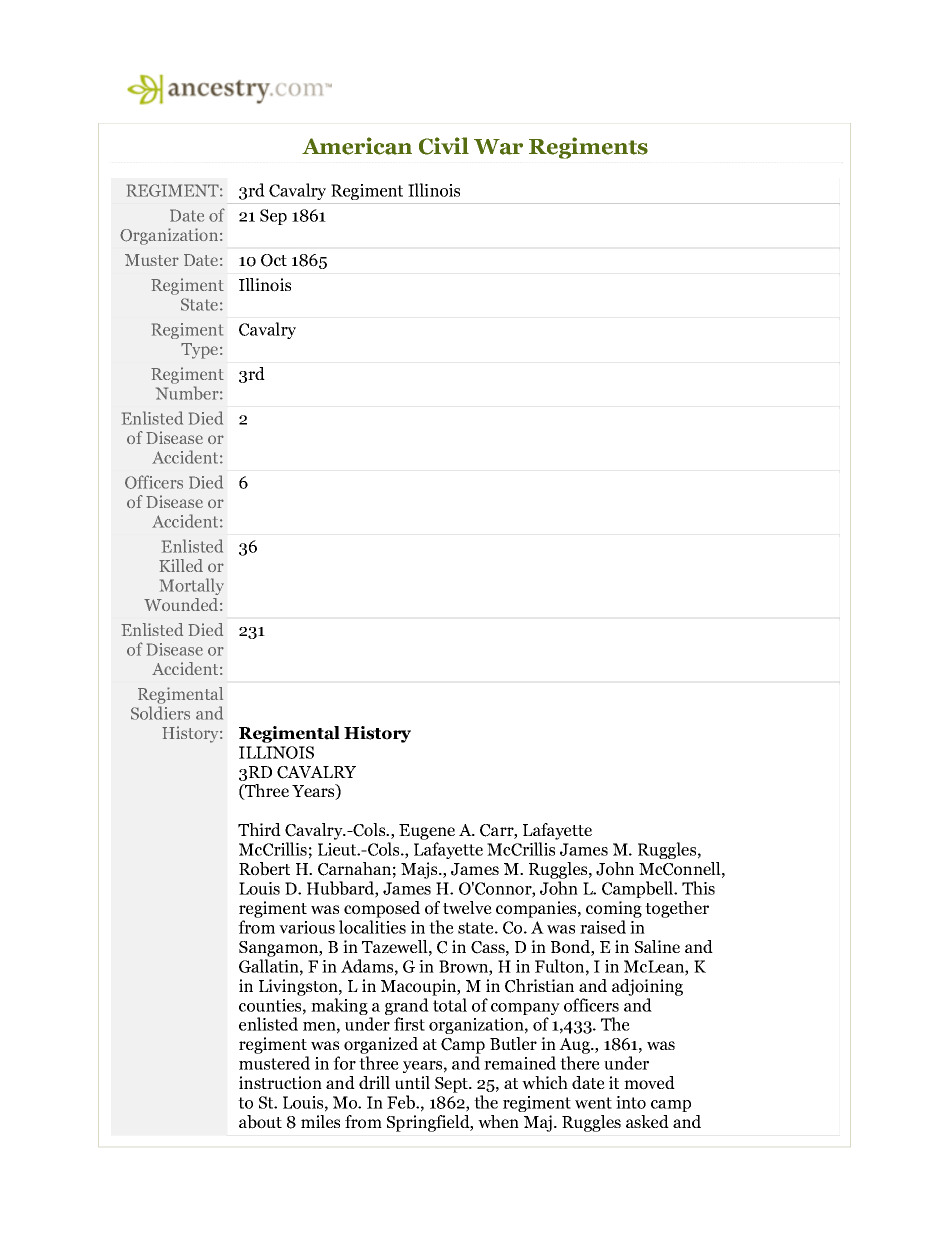  Describe the element at coordinates (192, 586) in the image. I see `Mortally` at that location.
